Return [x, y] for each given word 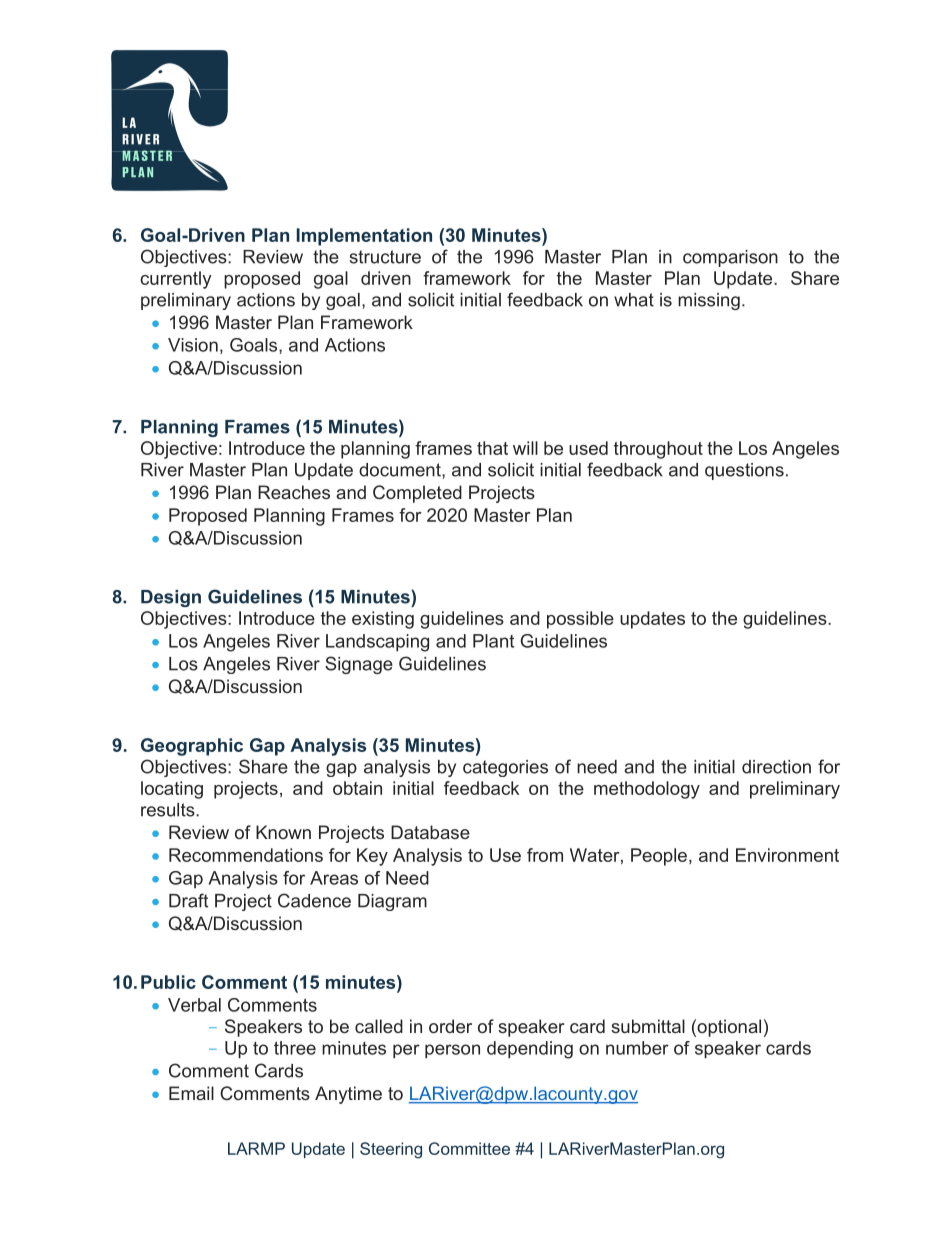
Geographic [192, 747]
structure [385, 257]
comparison [730, 258]
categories [505, 768]
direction [776, 767]
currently [176, 280]
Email [191, 1093]
